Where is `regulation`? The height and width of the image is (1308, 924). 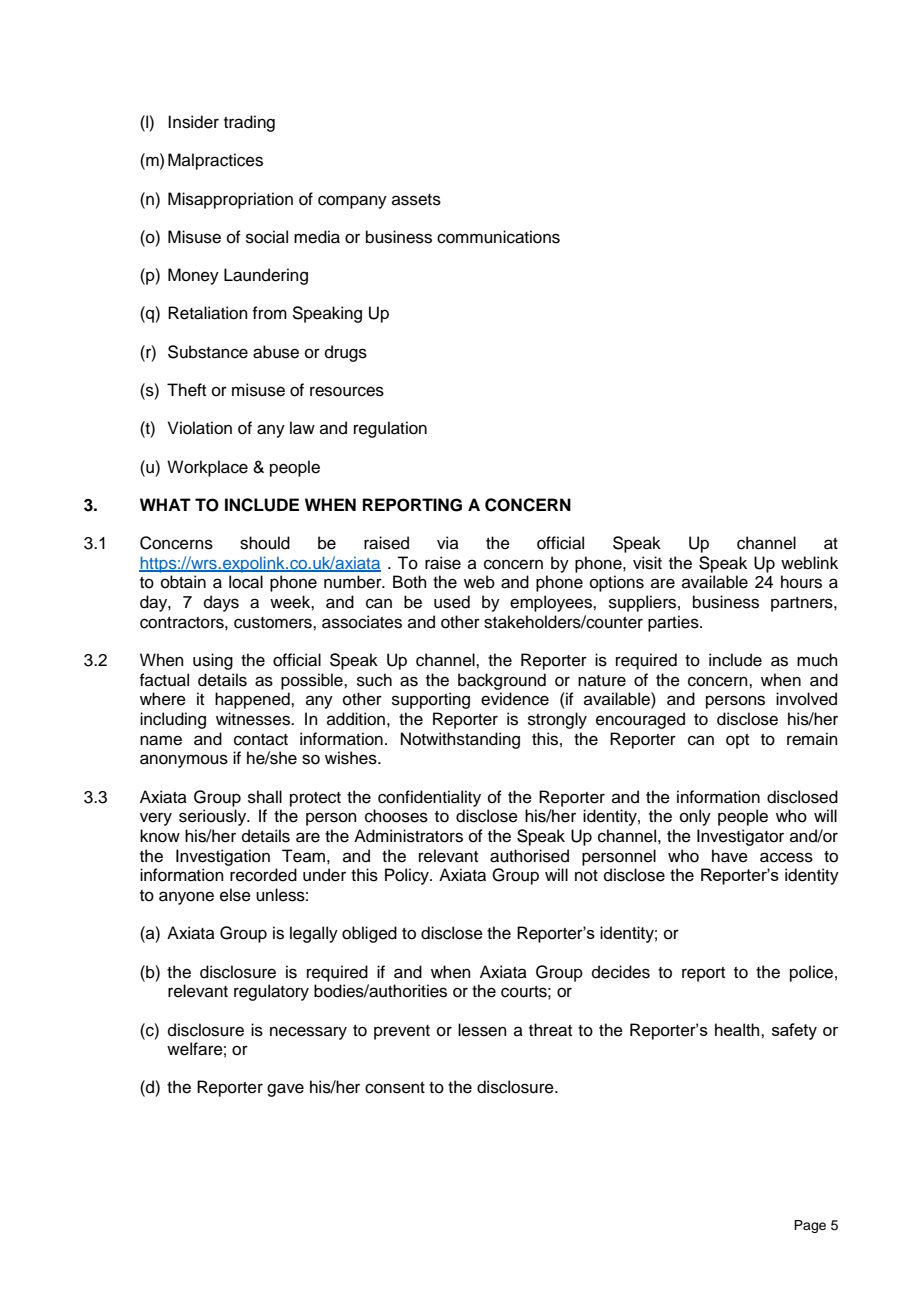
regulation is located at coordinates (390, 429).
